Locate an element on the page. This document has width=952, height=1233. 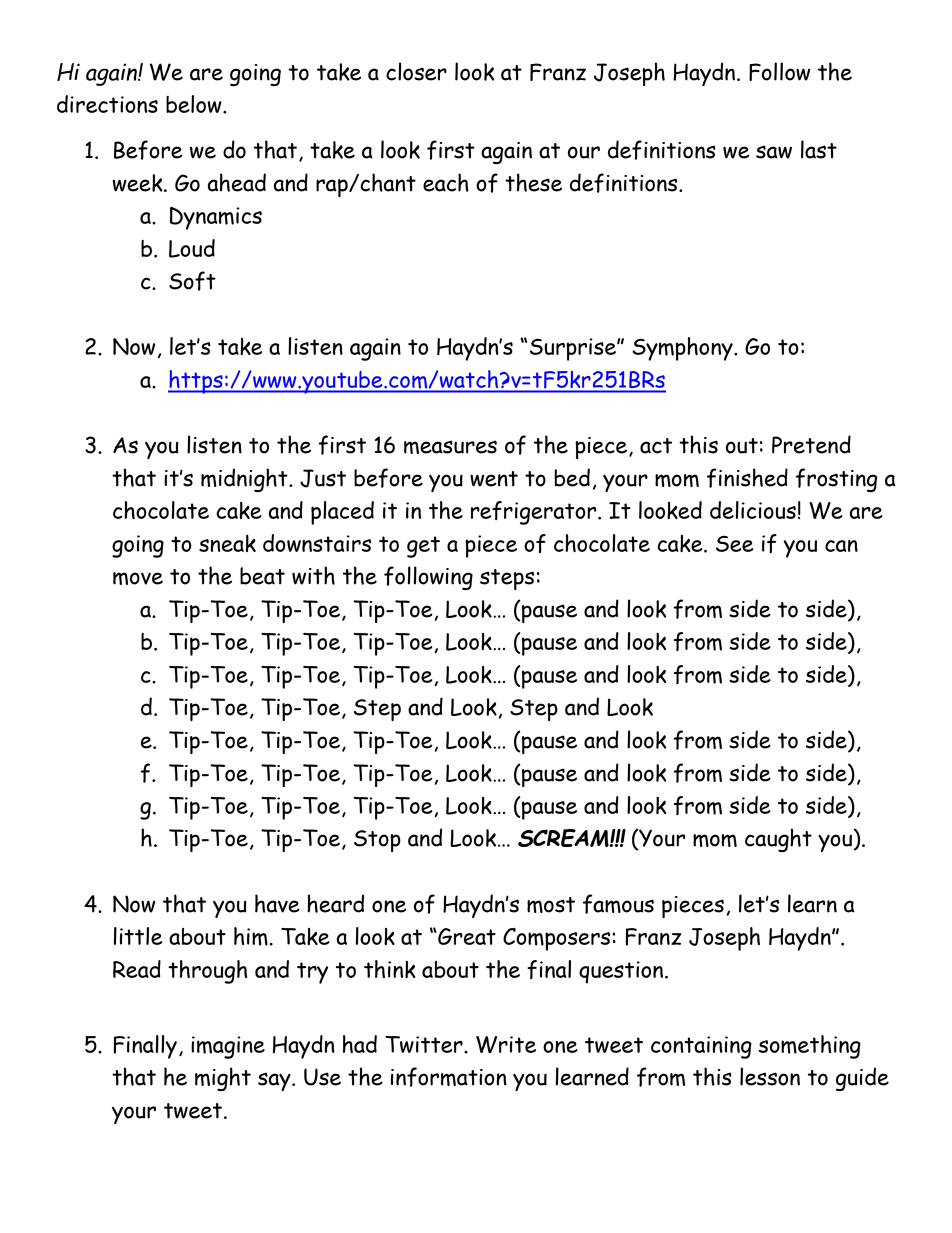
imagine is located at coordinates (228, 1047).
